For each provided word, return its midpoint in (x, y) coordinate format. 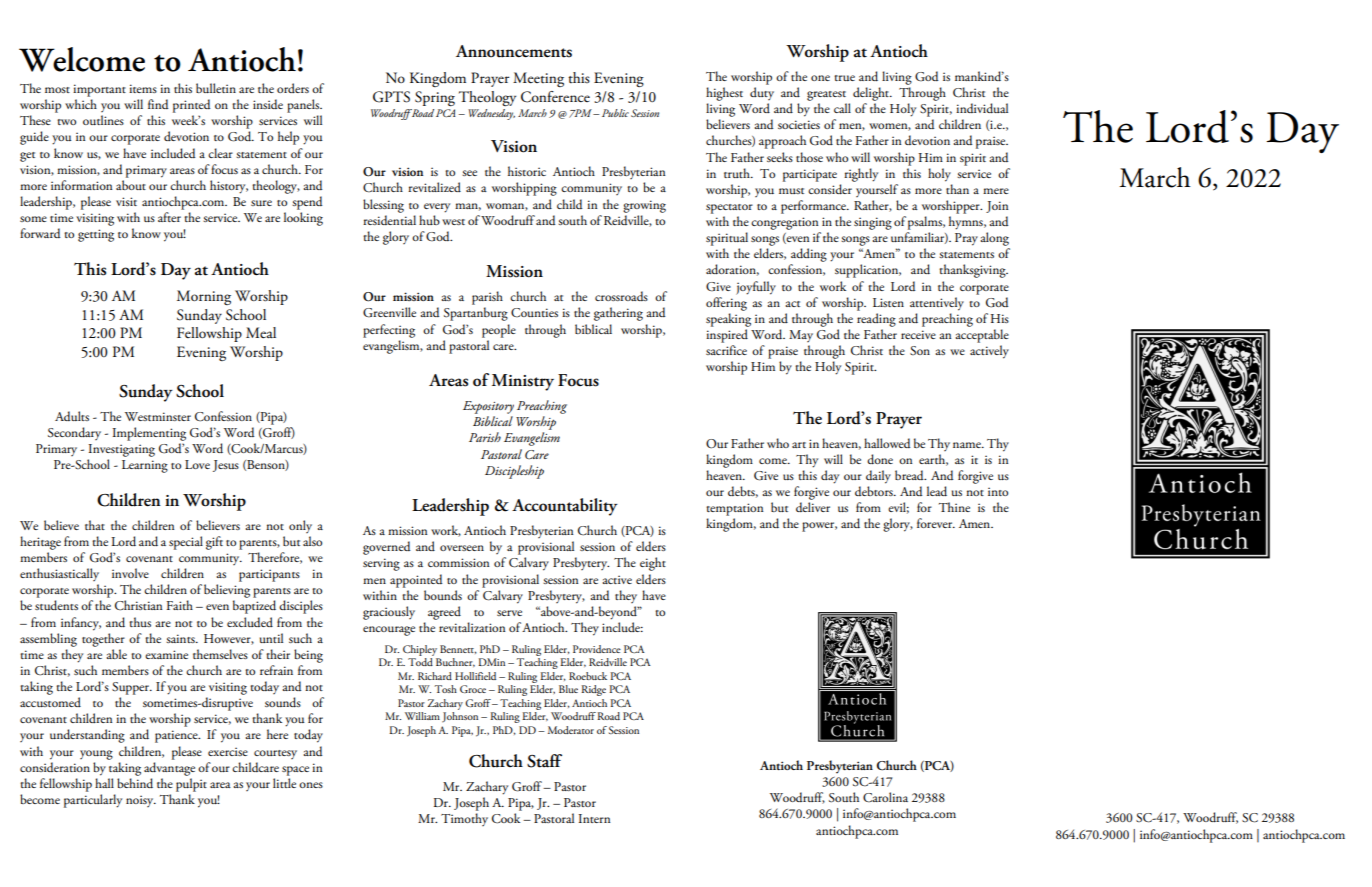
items (143, 88)
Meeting (538, 79)
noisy (141, 801)
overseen (462, 548)
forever (936, 523)
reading (876, 320)
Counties (534, 313)
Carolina (885, 797)
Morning (204, 297)
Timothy (464, 819)
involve (130, 573)
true (844, 78)
